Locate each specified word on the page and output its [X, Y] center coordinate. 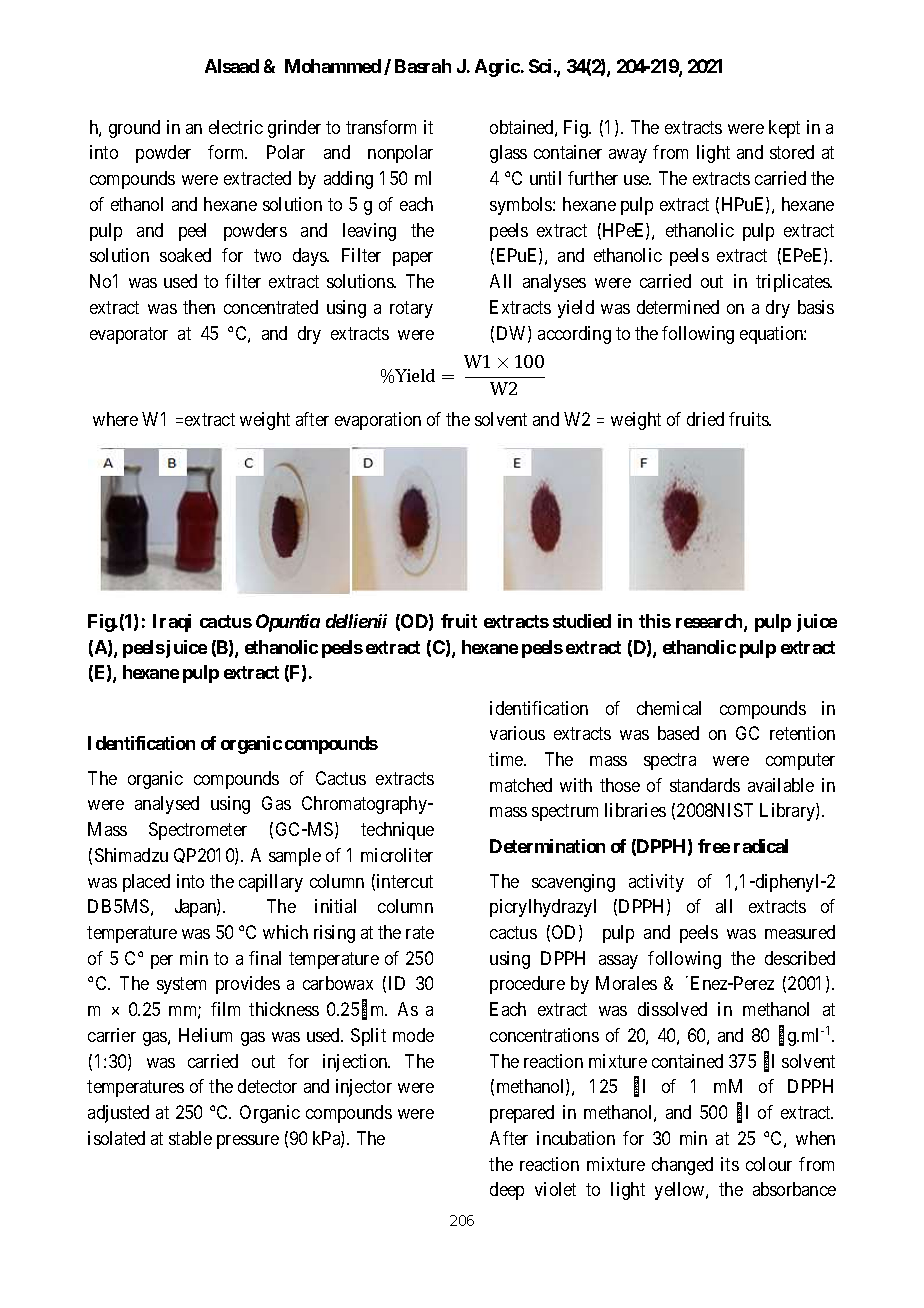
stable [190, 1138]
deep [507, 1191]
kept [784, 129]
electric [236, 127]
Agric [497, 68]
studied [582, 621]
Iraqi [172, 623]
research [710, 622]
